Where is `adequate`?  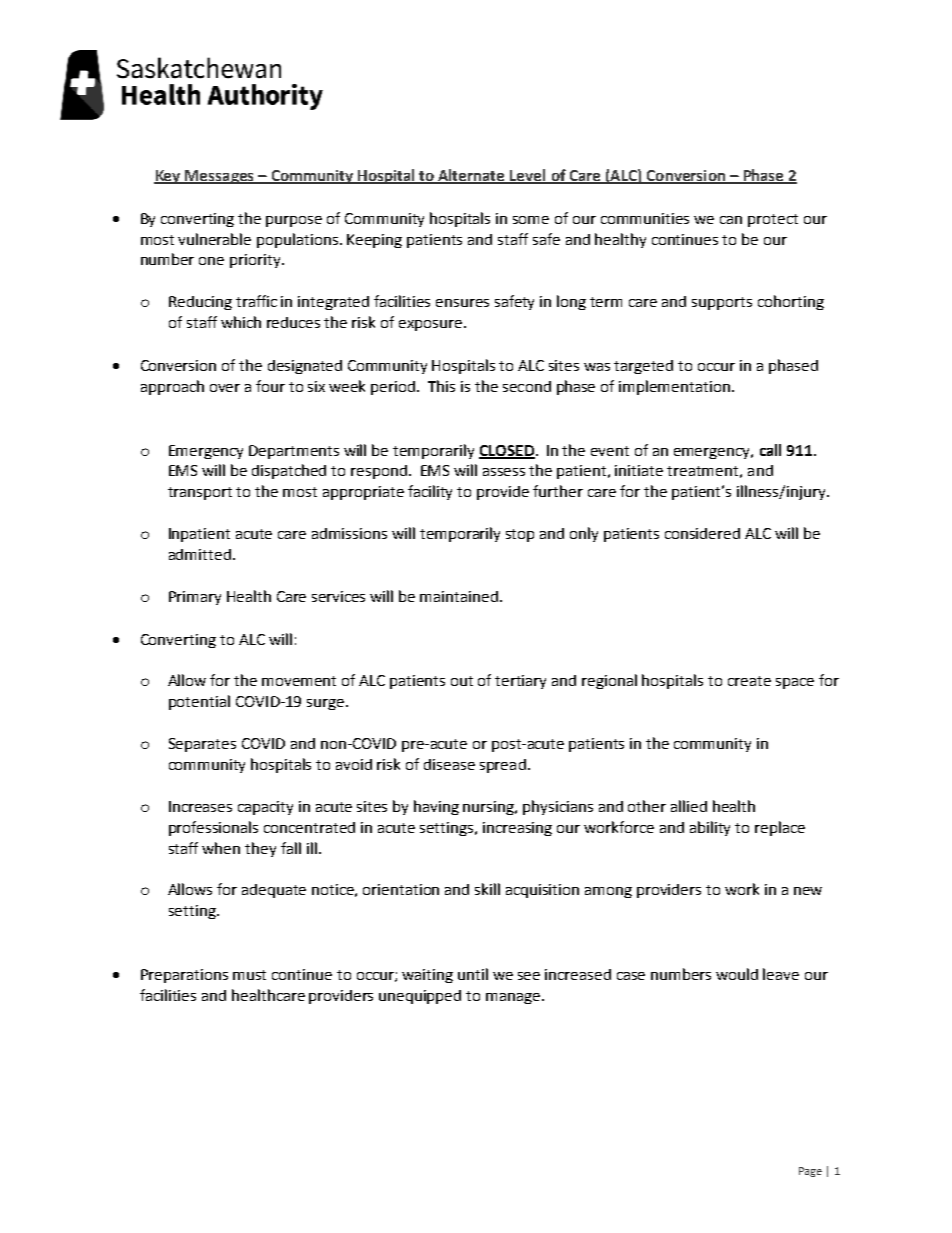 adequate is located at coordinates (274, 891).
